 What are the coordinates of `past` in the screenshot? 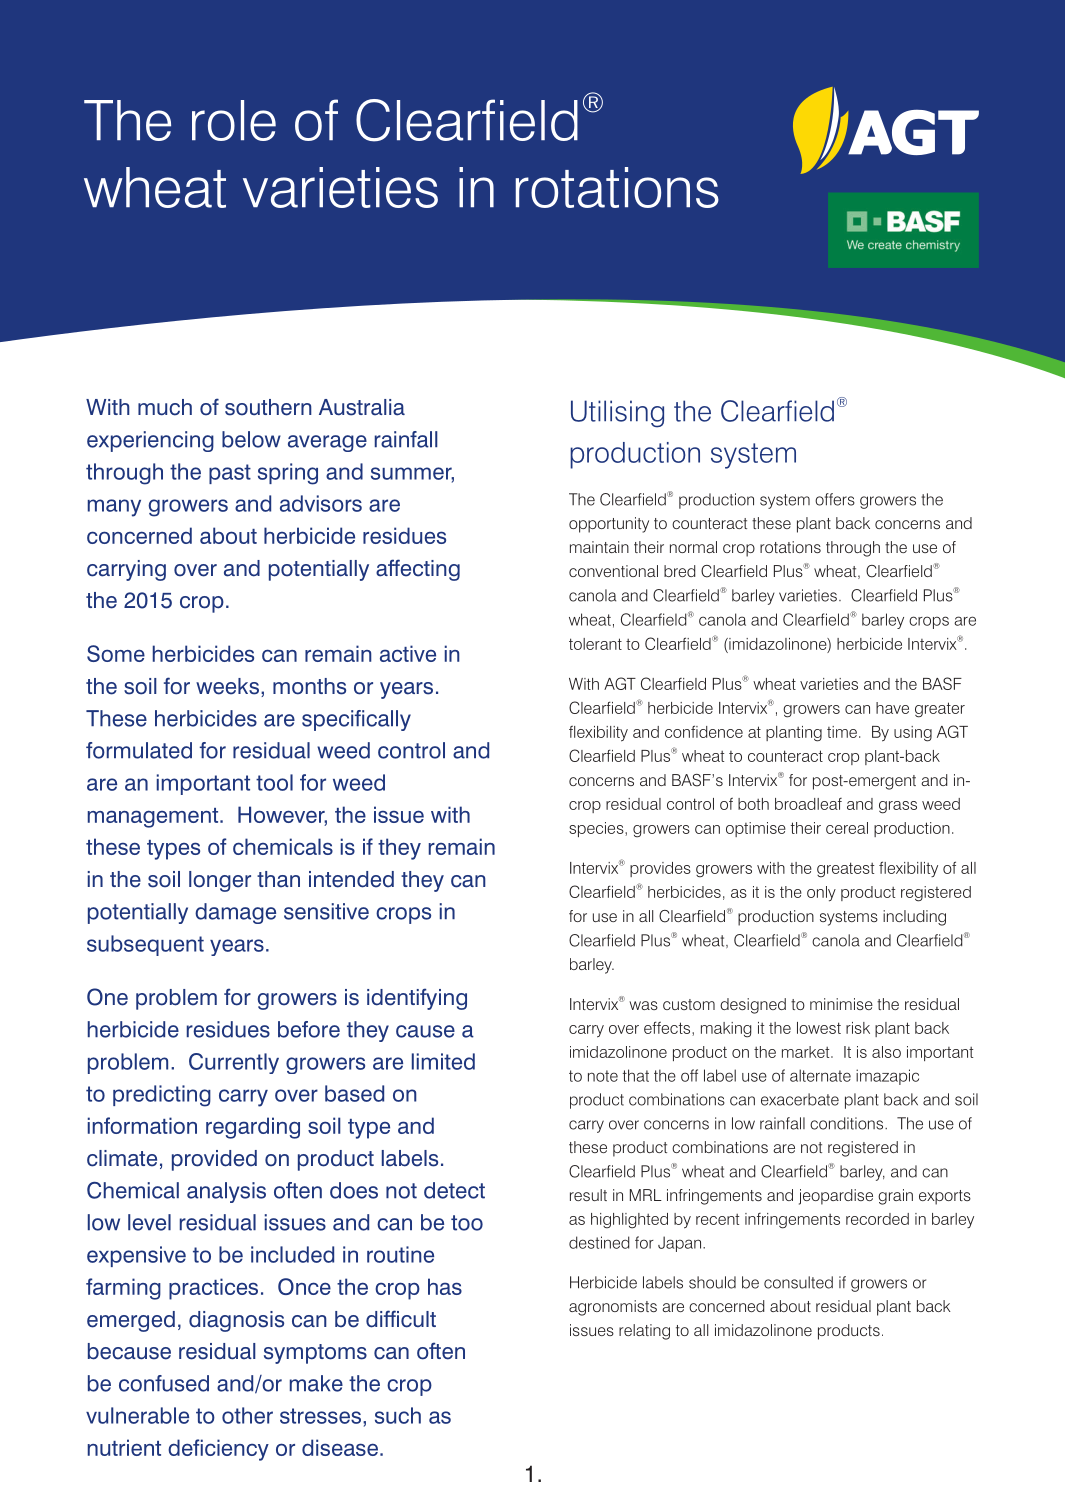 It's located at (230, 474).
